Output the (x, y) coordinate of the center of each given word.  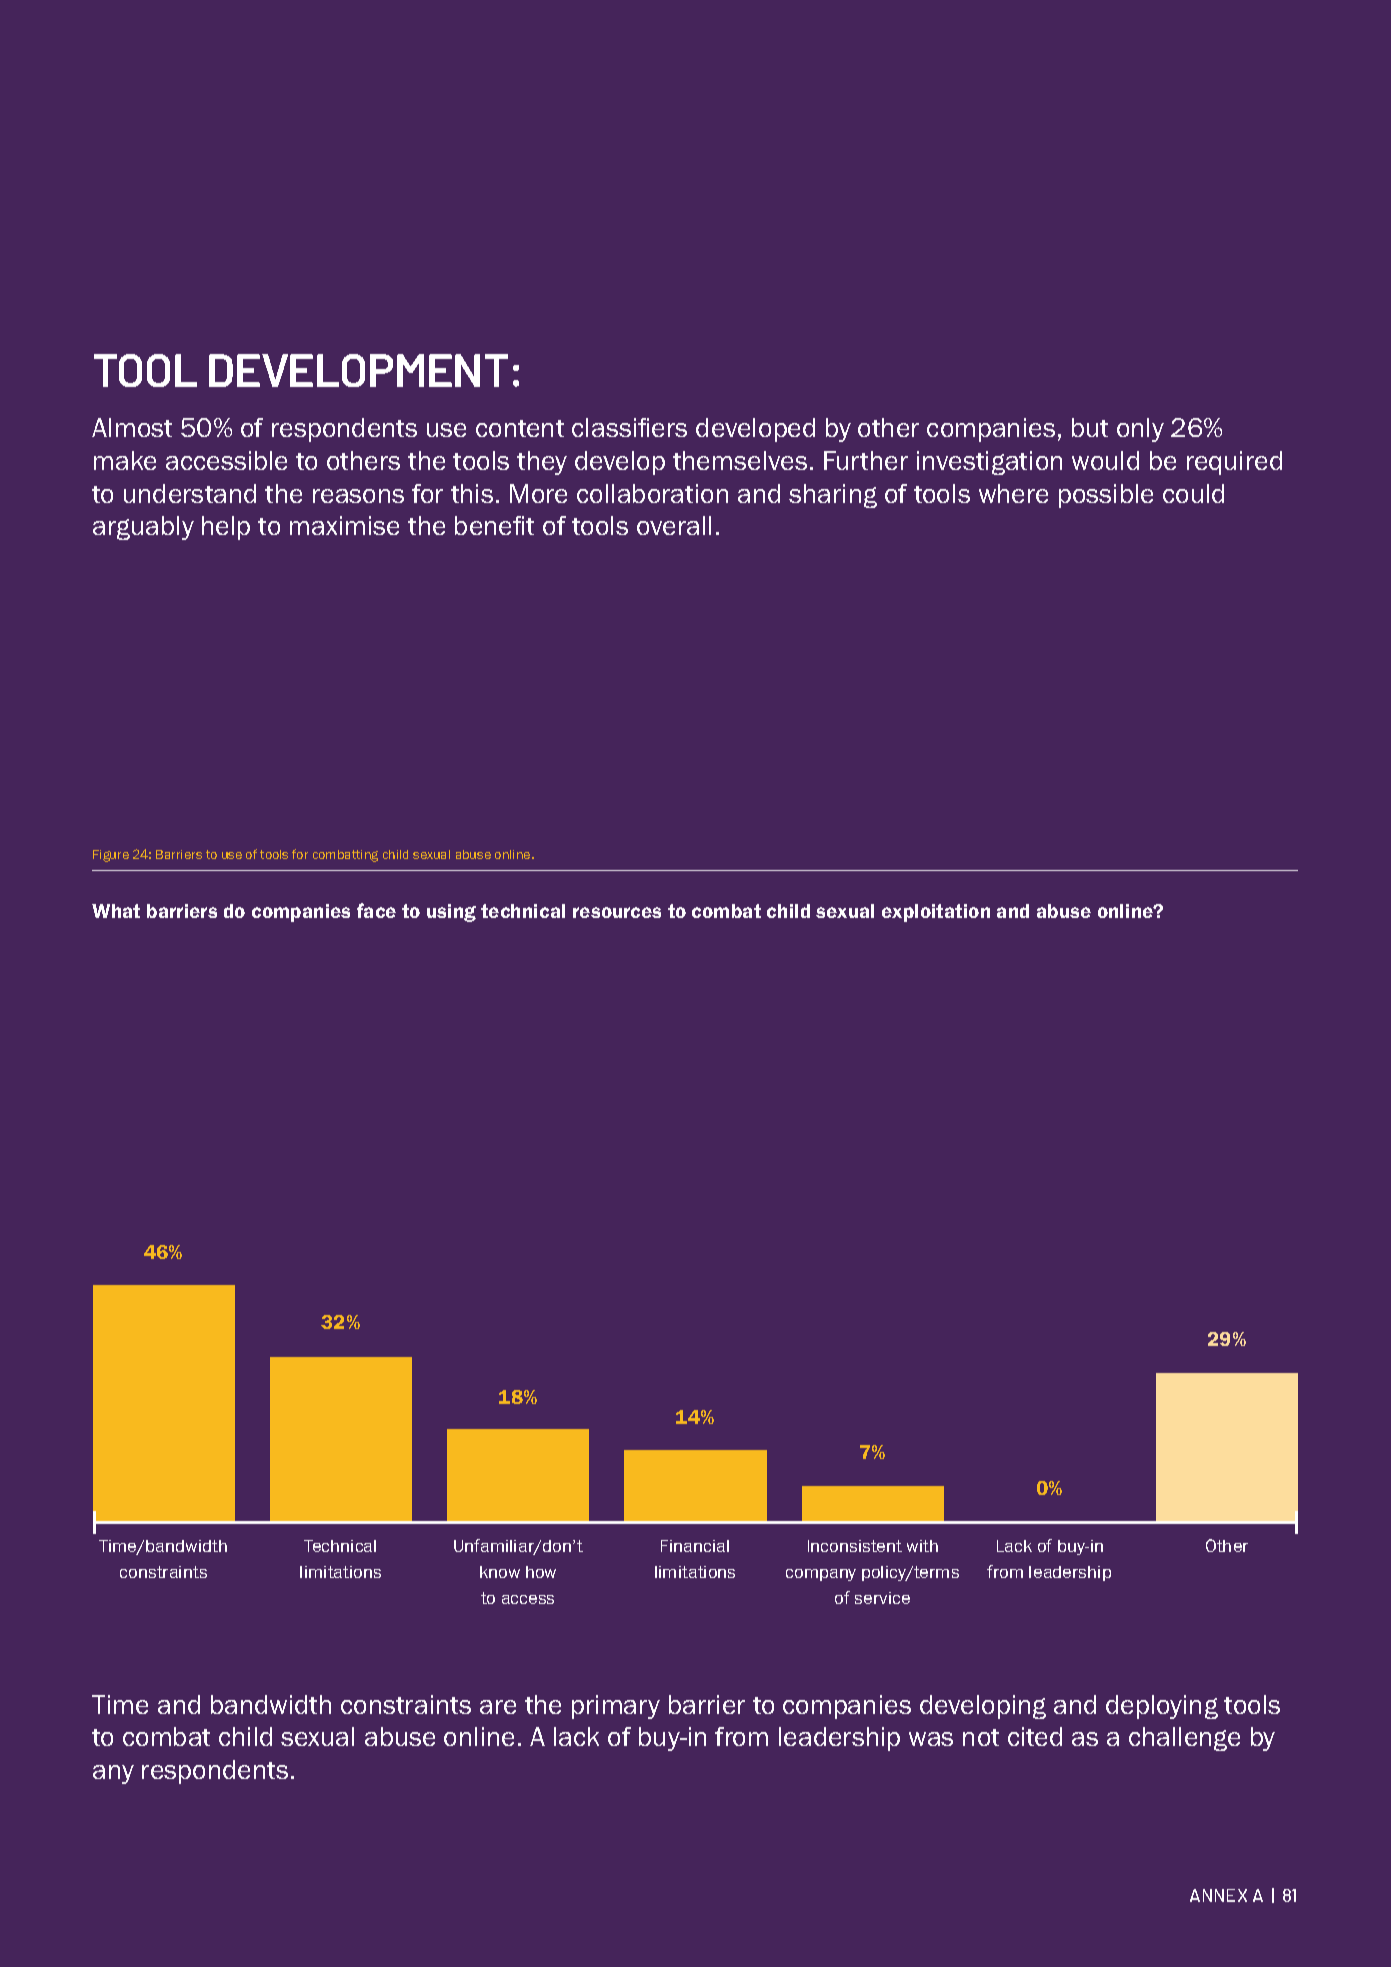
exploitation (936, 913)
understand (190, 493)
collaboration (652, 493)
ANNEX (1218, 1895)
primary (616, 1707)
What (116, 911)
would (1105, 460)
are (498, 1707)
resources (617, 912)
